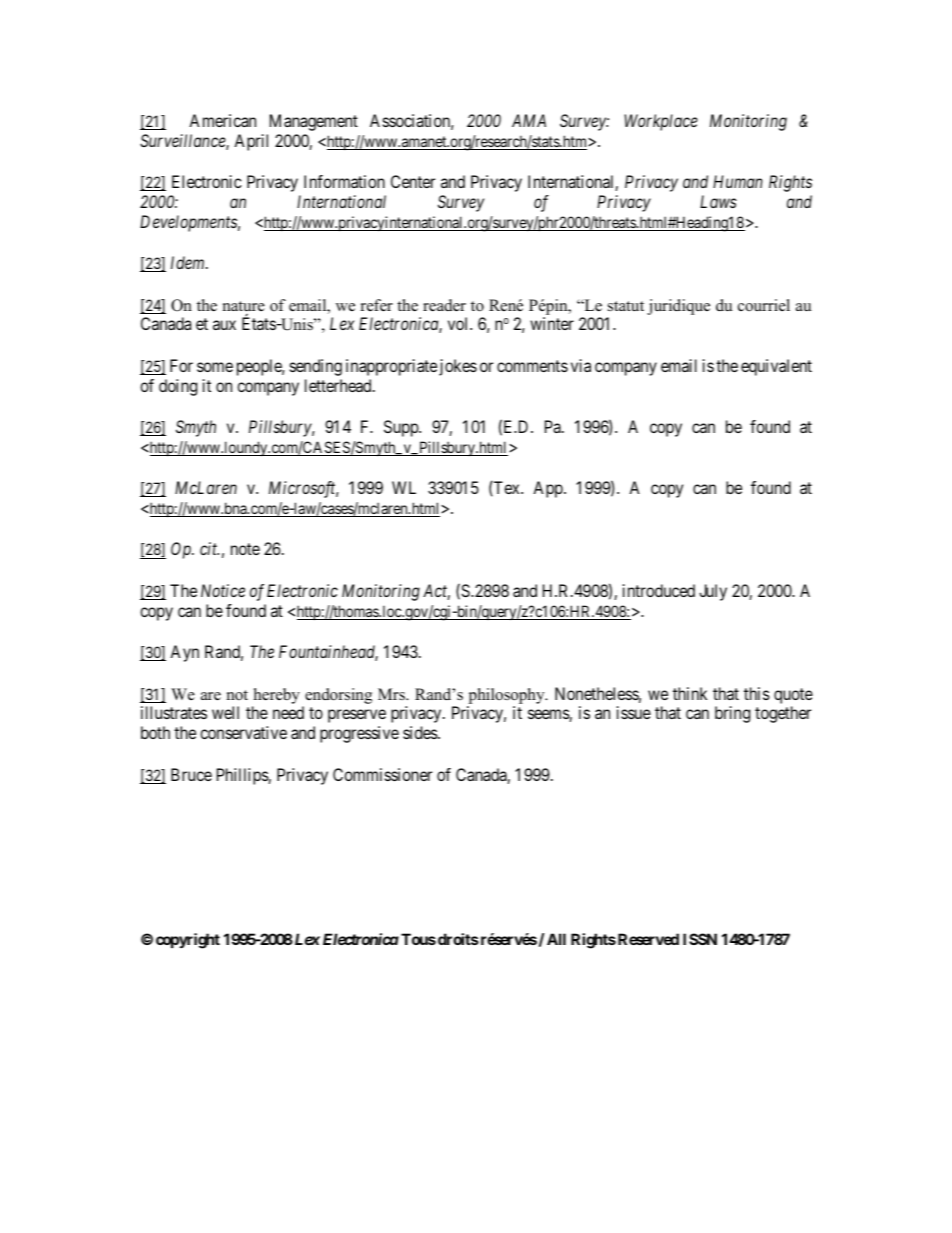 This document has width=952, height=1233. What do you see at coordinates (413, 181) in the document?
I see `Center` at bounding box center [413, 181].
